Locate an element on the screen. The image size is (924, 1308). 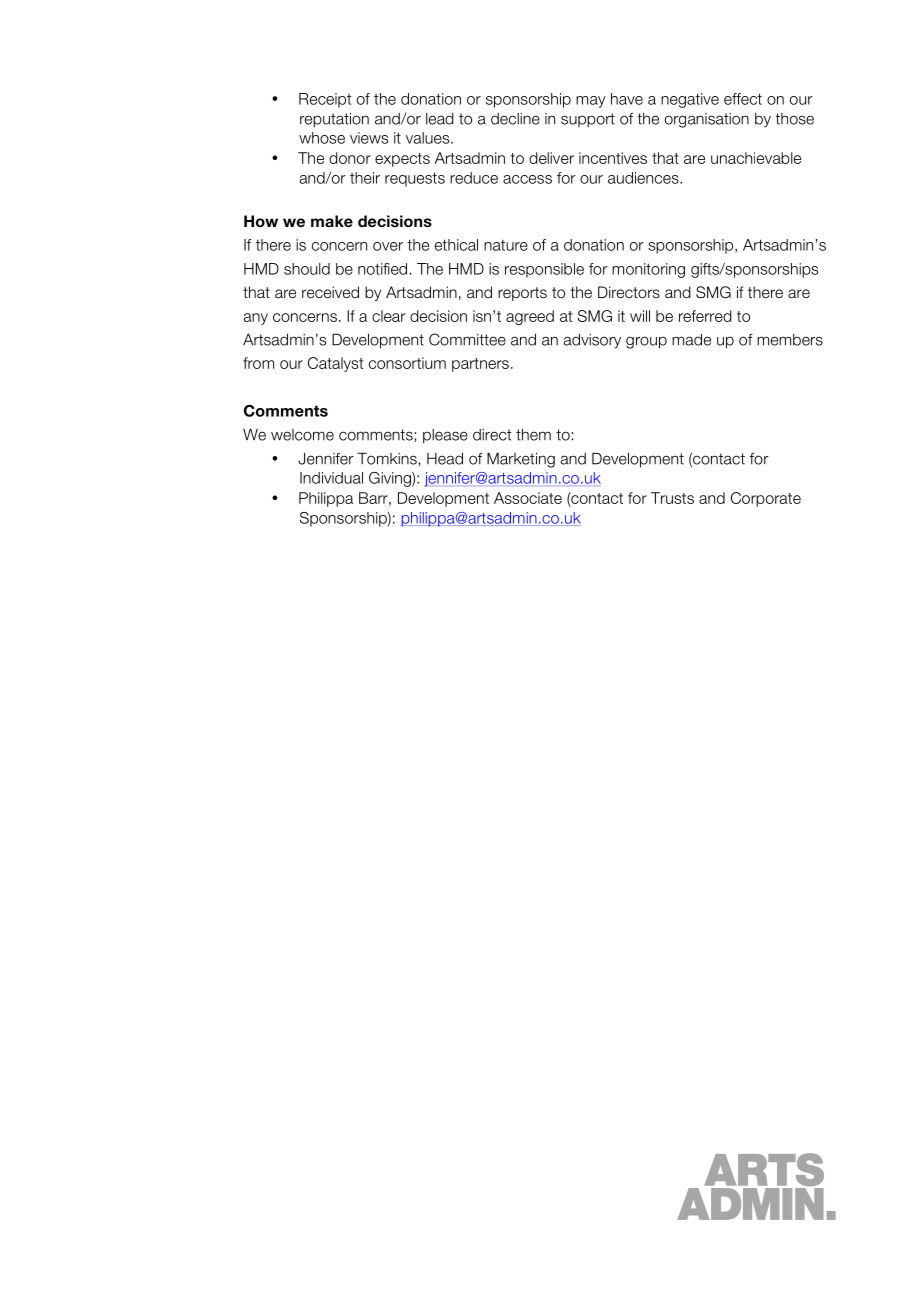
access is located at coordinates (527, 179).
